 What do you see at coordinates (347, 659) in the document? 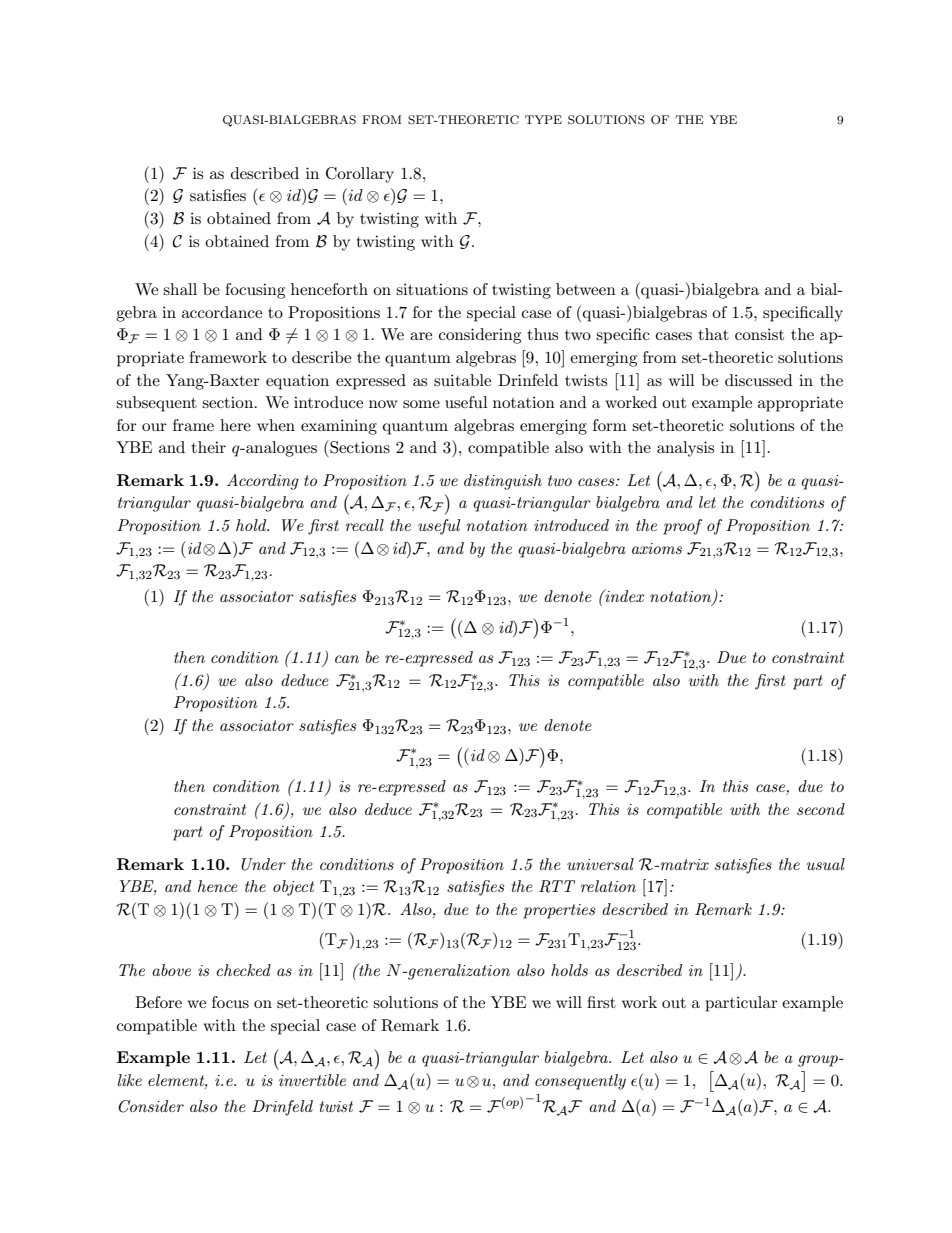
I see `can` at bounding box center [347, 659].
